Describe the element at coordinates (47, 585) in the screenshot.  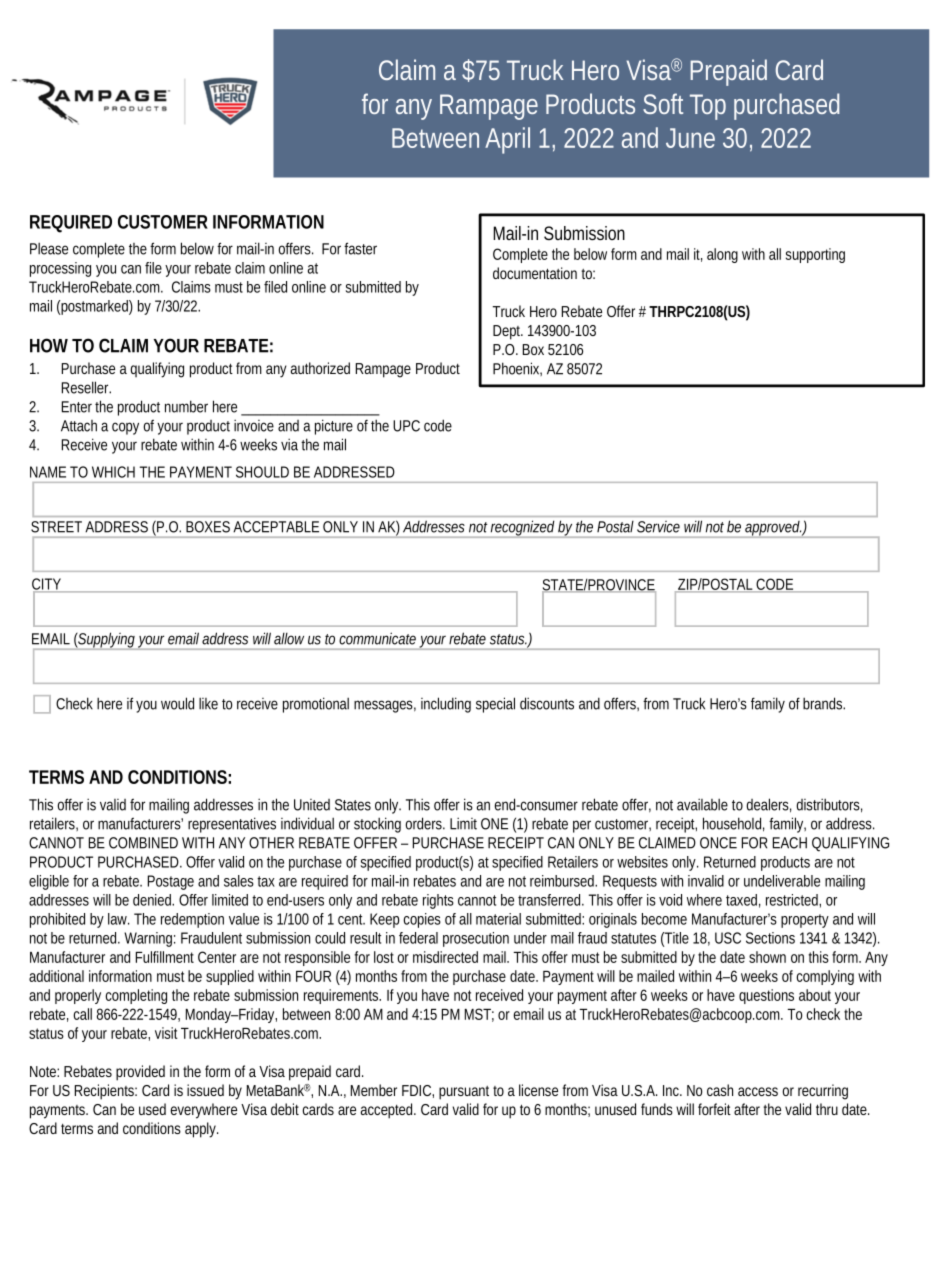
I see `CITY` at that location.
